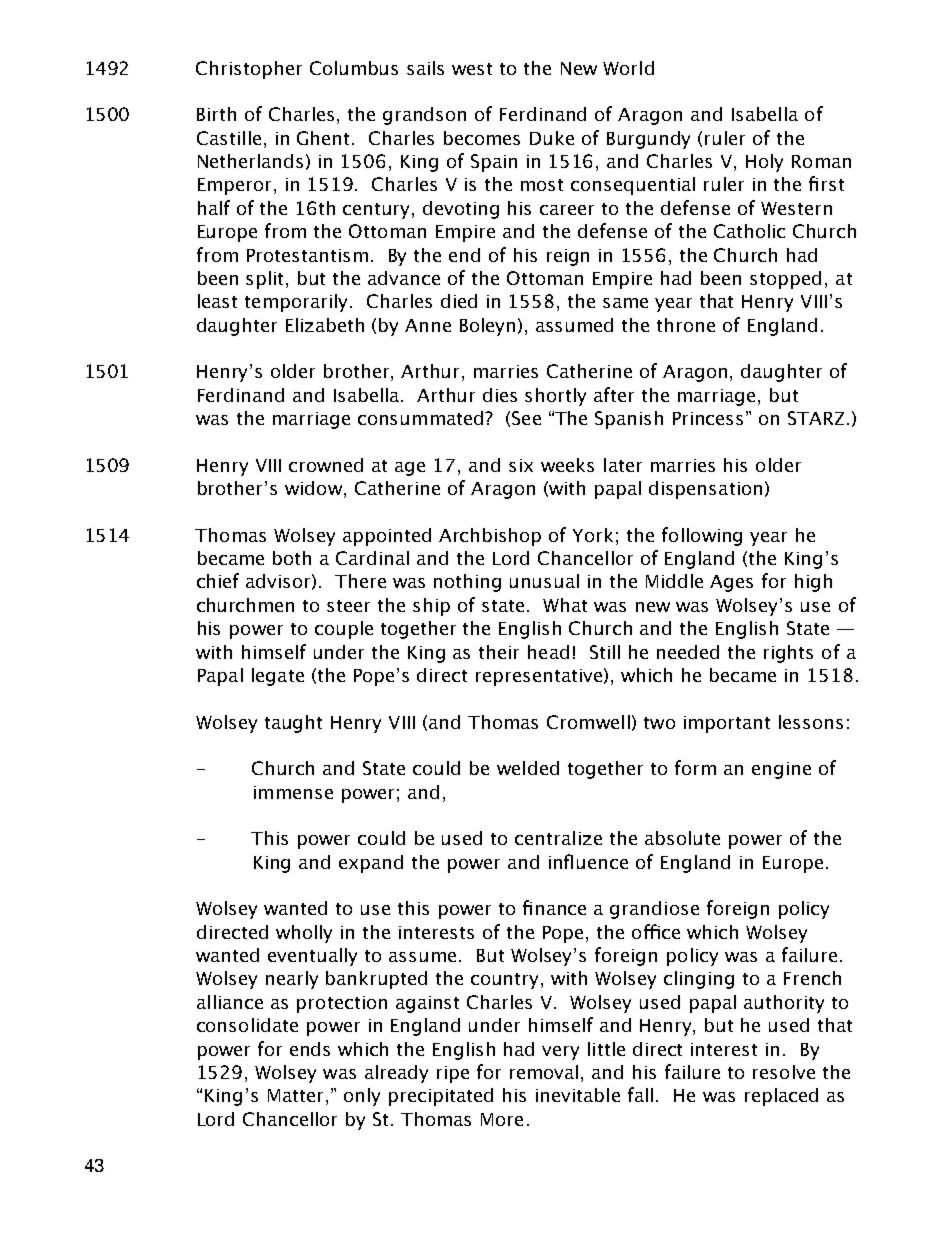 This image has height=1233, width=952. Describe the element at coordinates (781, 1097) in the image. I see `replaced` at that location.
